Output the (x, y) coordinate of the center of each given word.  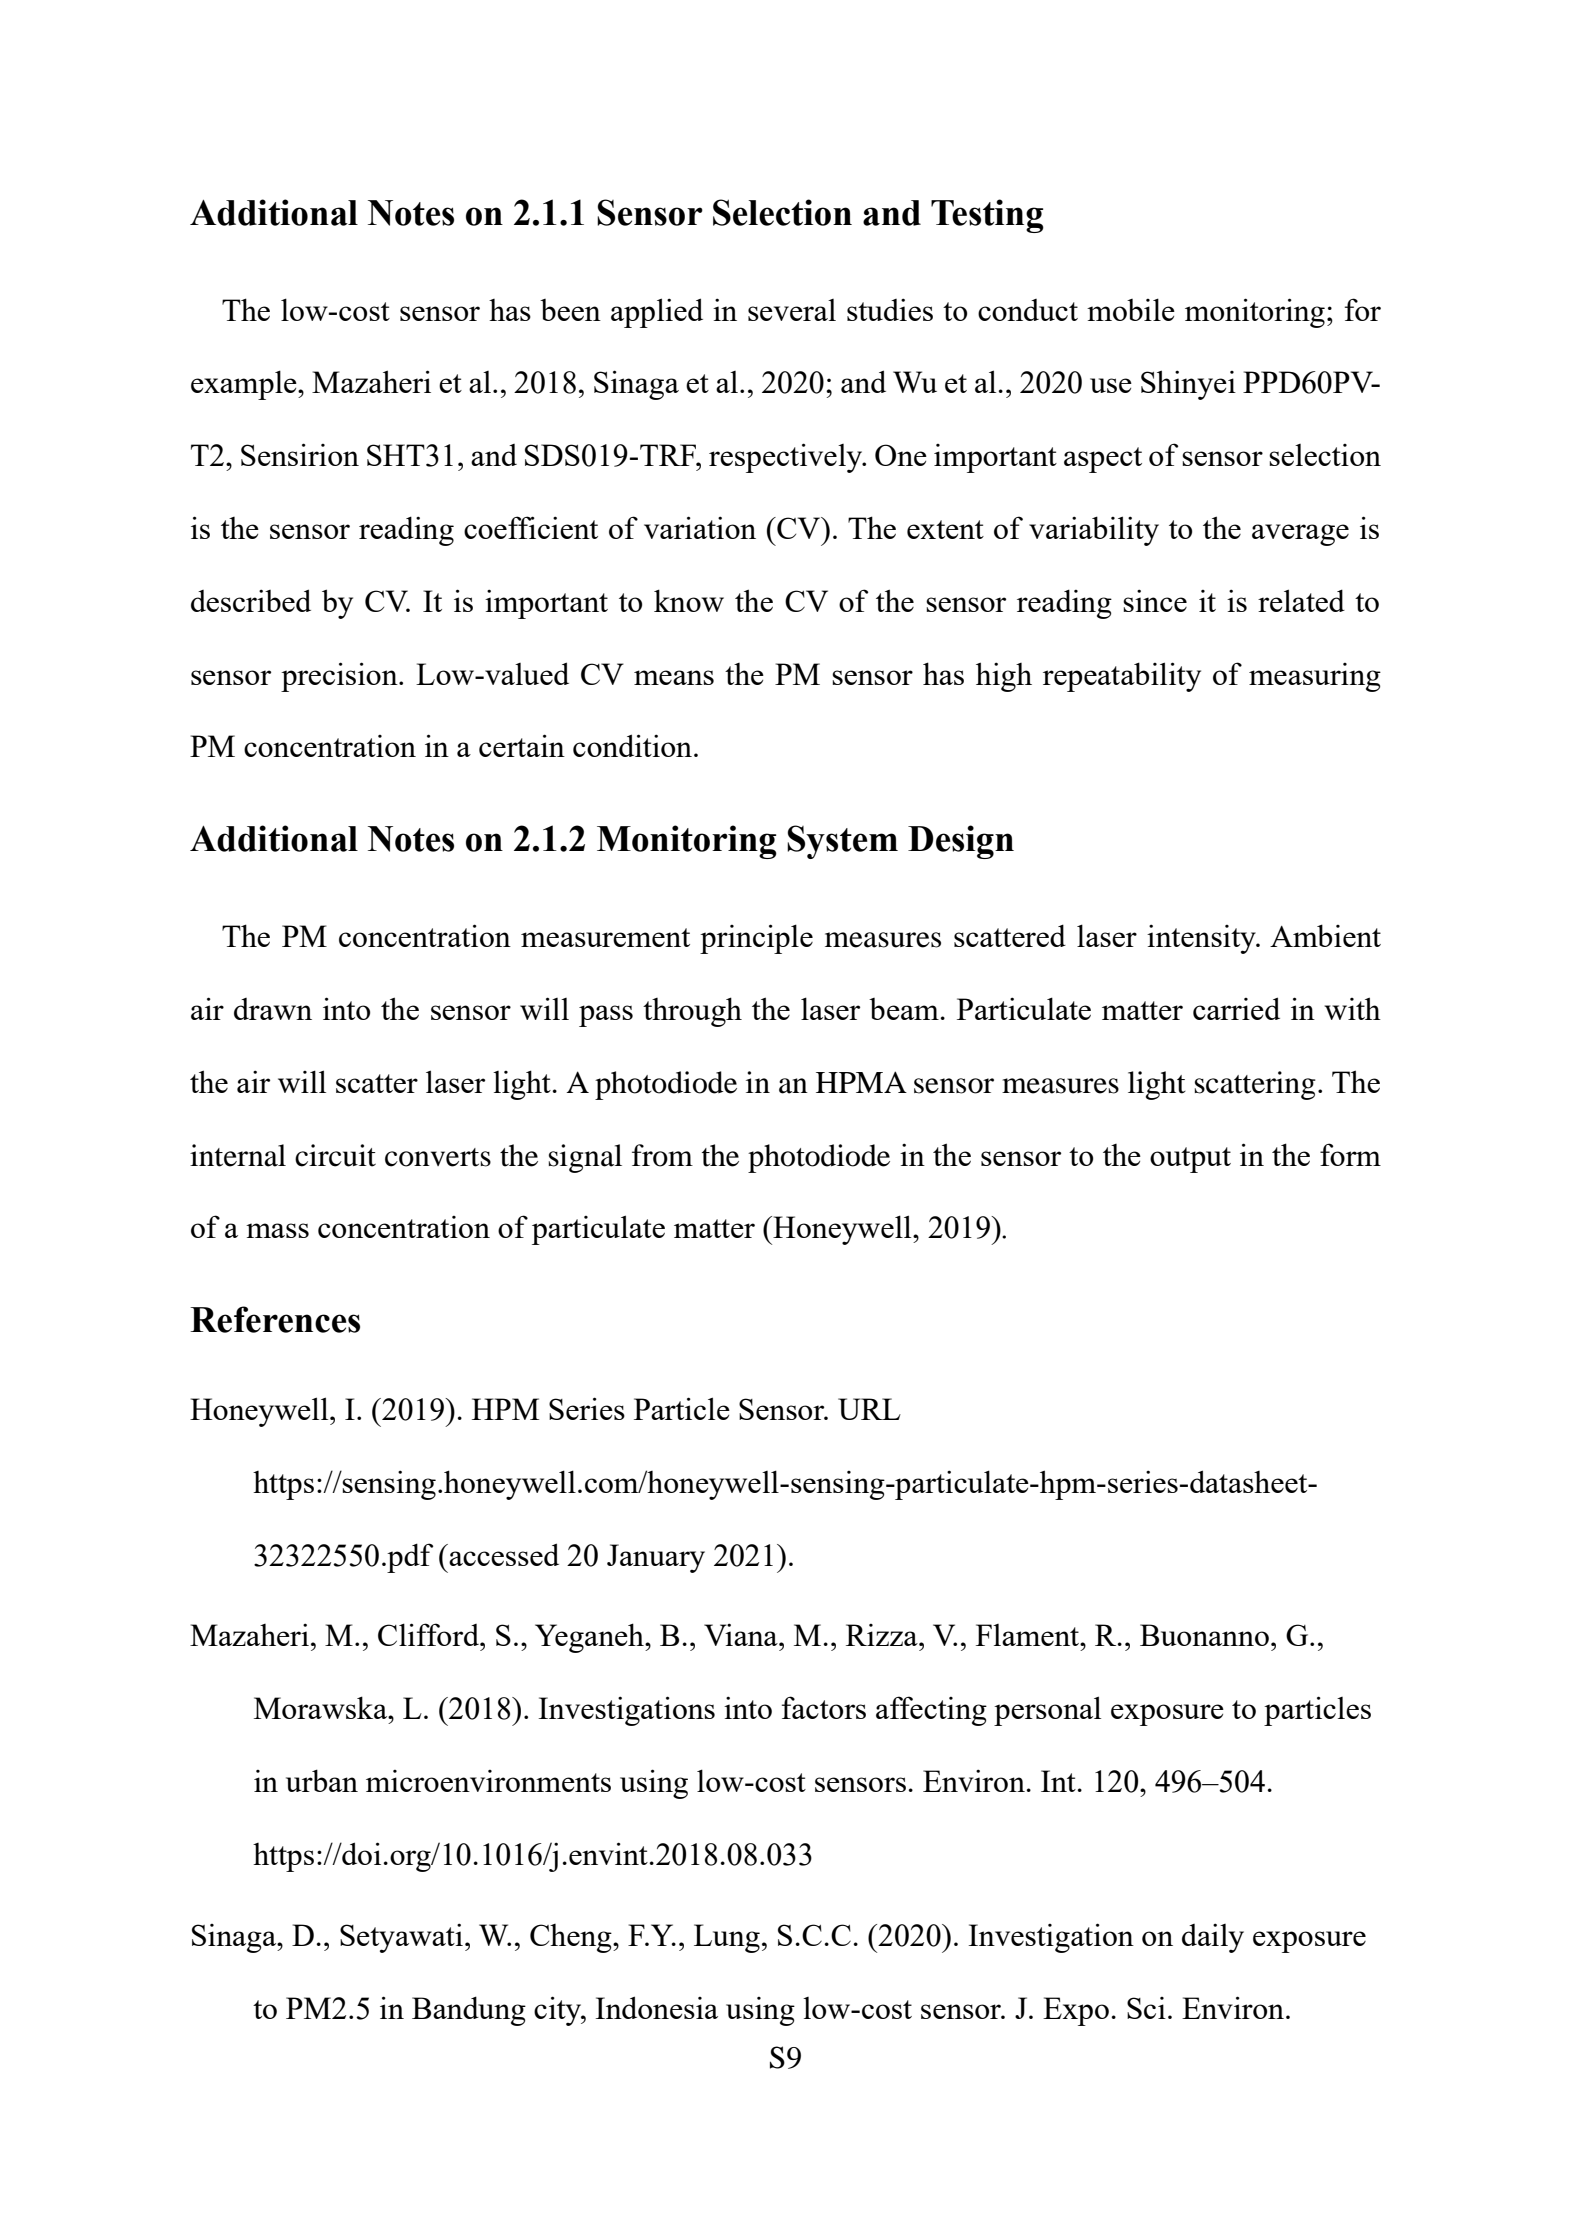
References (275, 1319)
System (842, 842)
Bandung (469, 2011)
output (1190, 1160)
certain (522, 745)
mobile (1131, 309)
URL (869, 1409)
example (245, 385)
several (792, 310)
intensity (1202, 939)
